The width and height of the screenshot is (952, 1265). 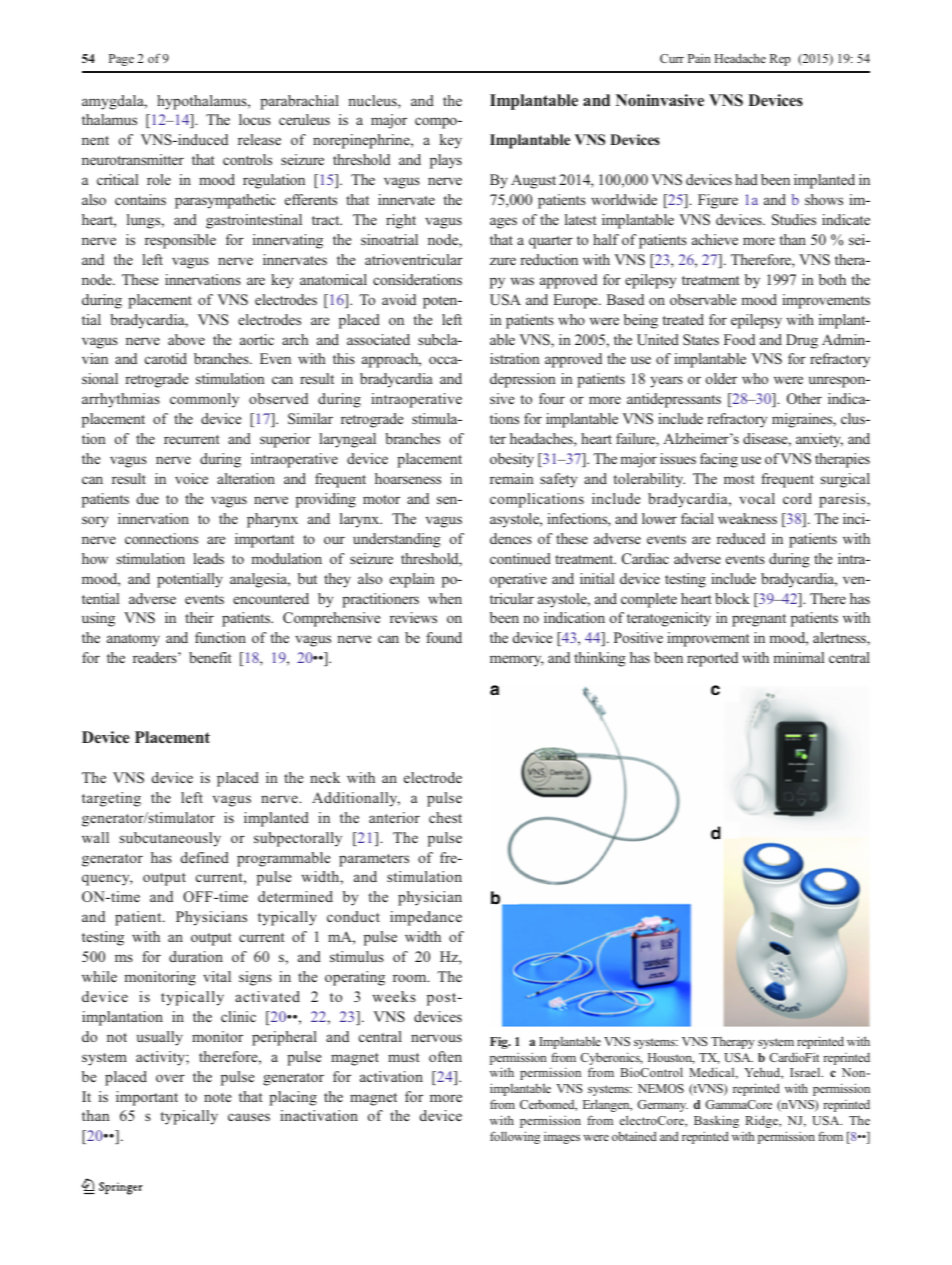 I want to click on when, so click(x=445, y=598).
